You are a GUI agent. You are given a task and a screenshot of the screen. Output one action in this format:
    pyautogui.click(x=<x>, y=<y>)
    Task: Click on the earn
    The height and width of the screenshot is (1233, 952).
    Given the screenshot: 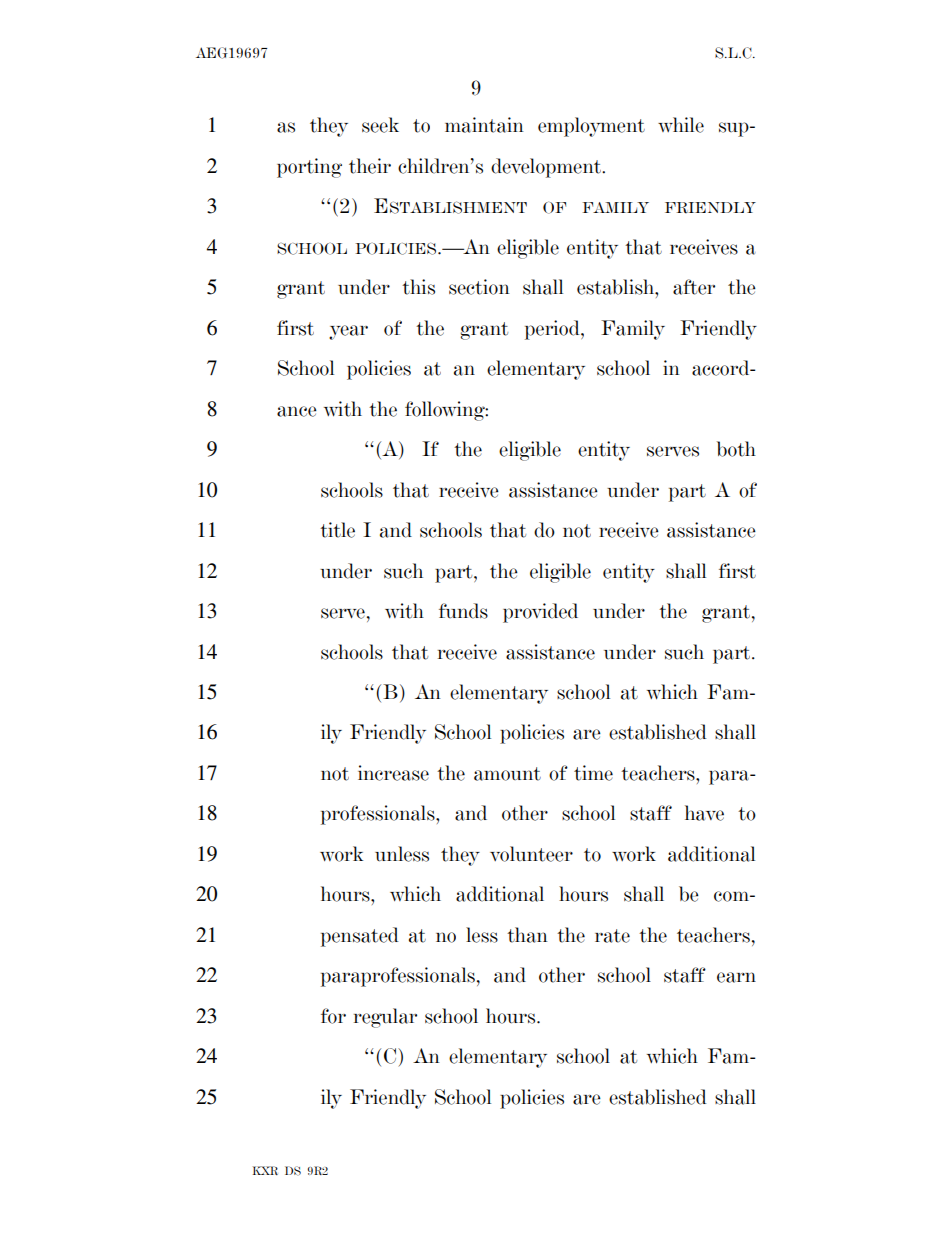 What is the action you would take?
    pyautogui.click(x=736, y=977)
